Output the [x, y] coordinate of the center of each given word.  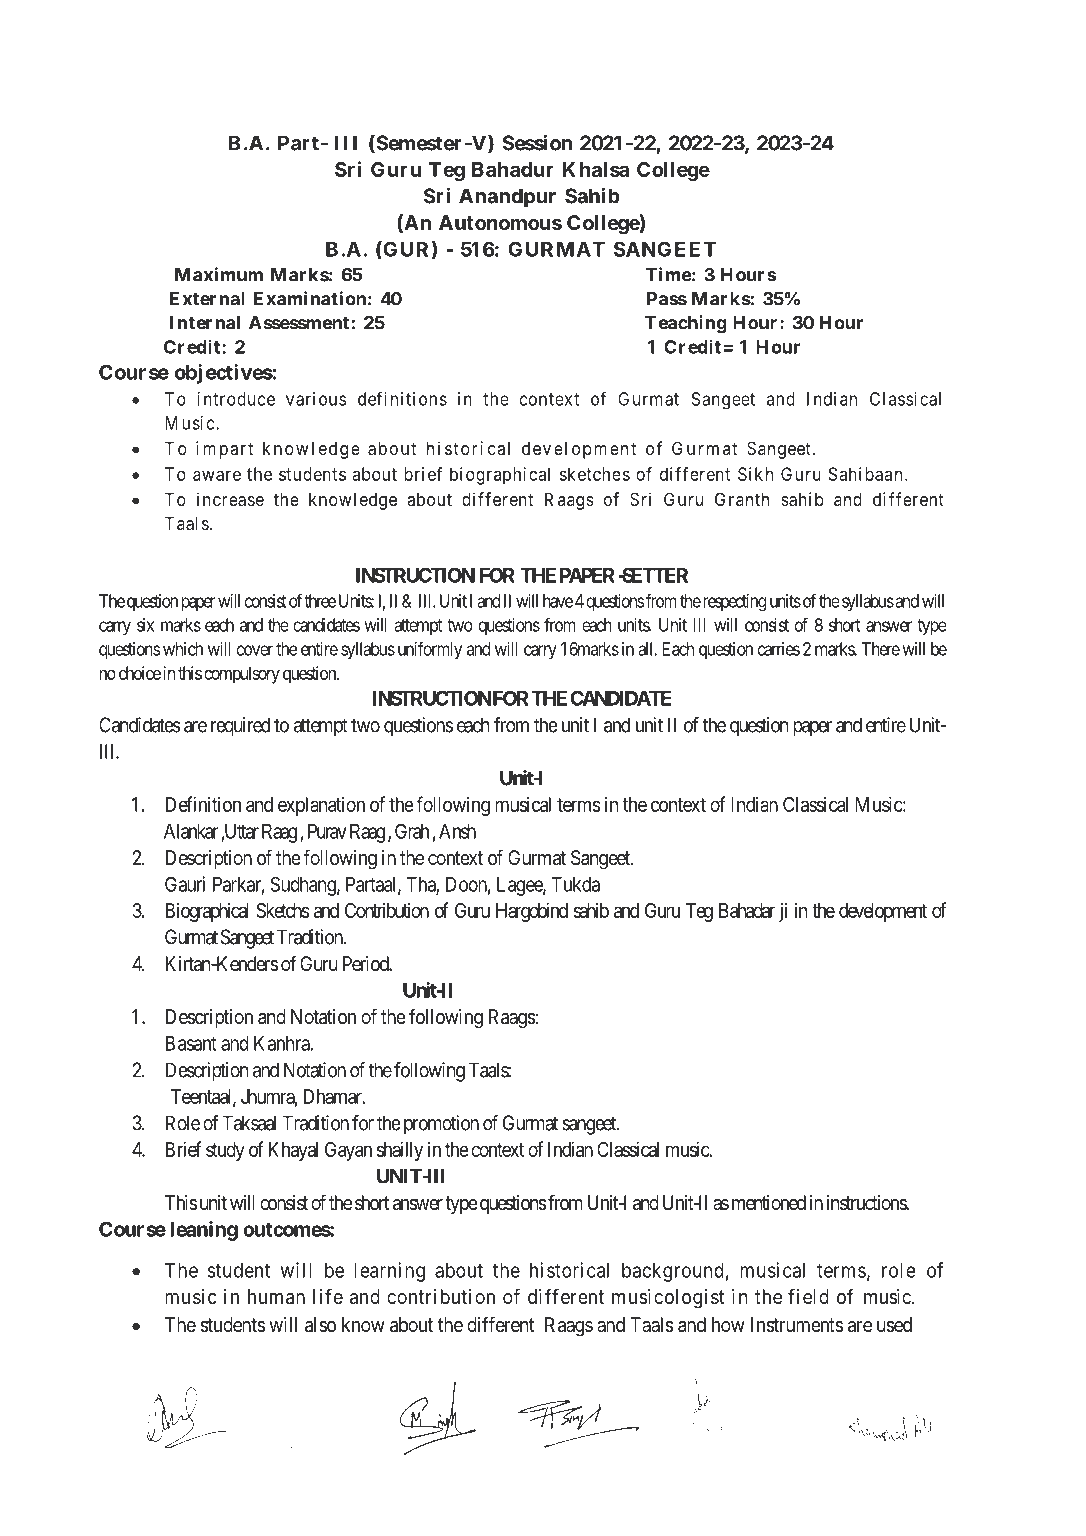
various [316, 399]
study [225, 1151]
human [276, 1297]
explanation [321, 806]
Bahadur [513, 169]
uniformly [430, 650]
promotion [441, 1125]
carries [779, 649]
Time [669, 274]
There [881, 649]
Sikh [755, 474]
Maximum [219, 274]
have [558, 601]
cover [255, 650]
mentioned [769, 1202]
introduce [236, 399]
